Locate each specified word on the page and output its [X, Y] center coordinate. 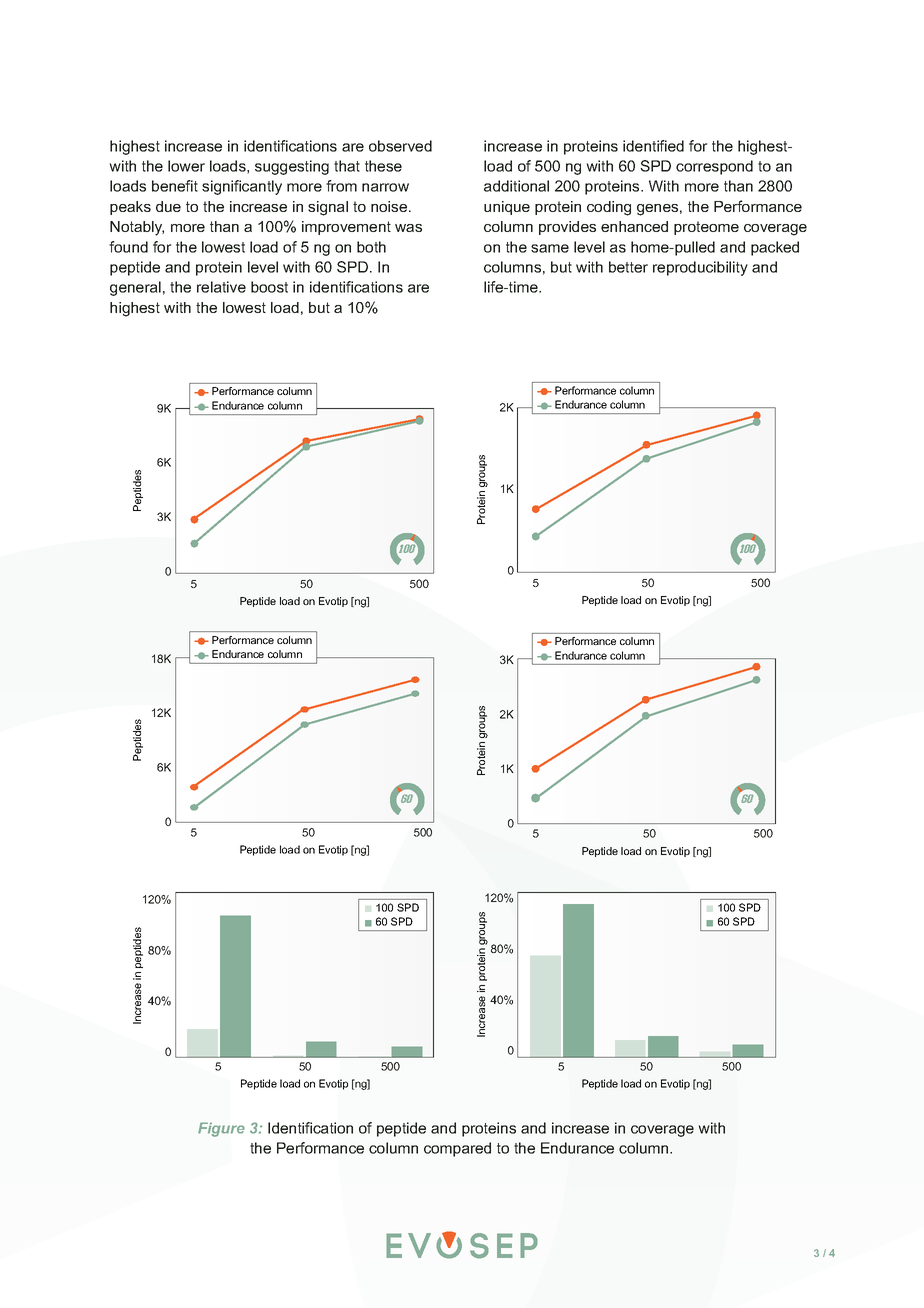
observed [400, 146]
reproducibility [700, 268]
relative [221, 287]
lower [186, 166]
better [628, 267]
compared [457, 1149]
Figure [221, 1129]
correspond [714, 167]
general [135, 288]
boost [269, 287]
